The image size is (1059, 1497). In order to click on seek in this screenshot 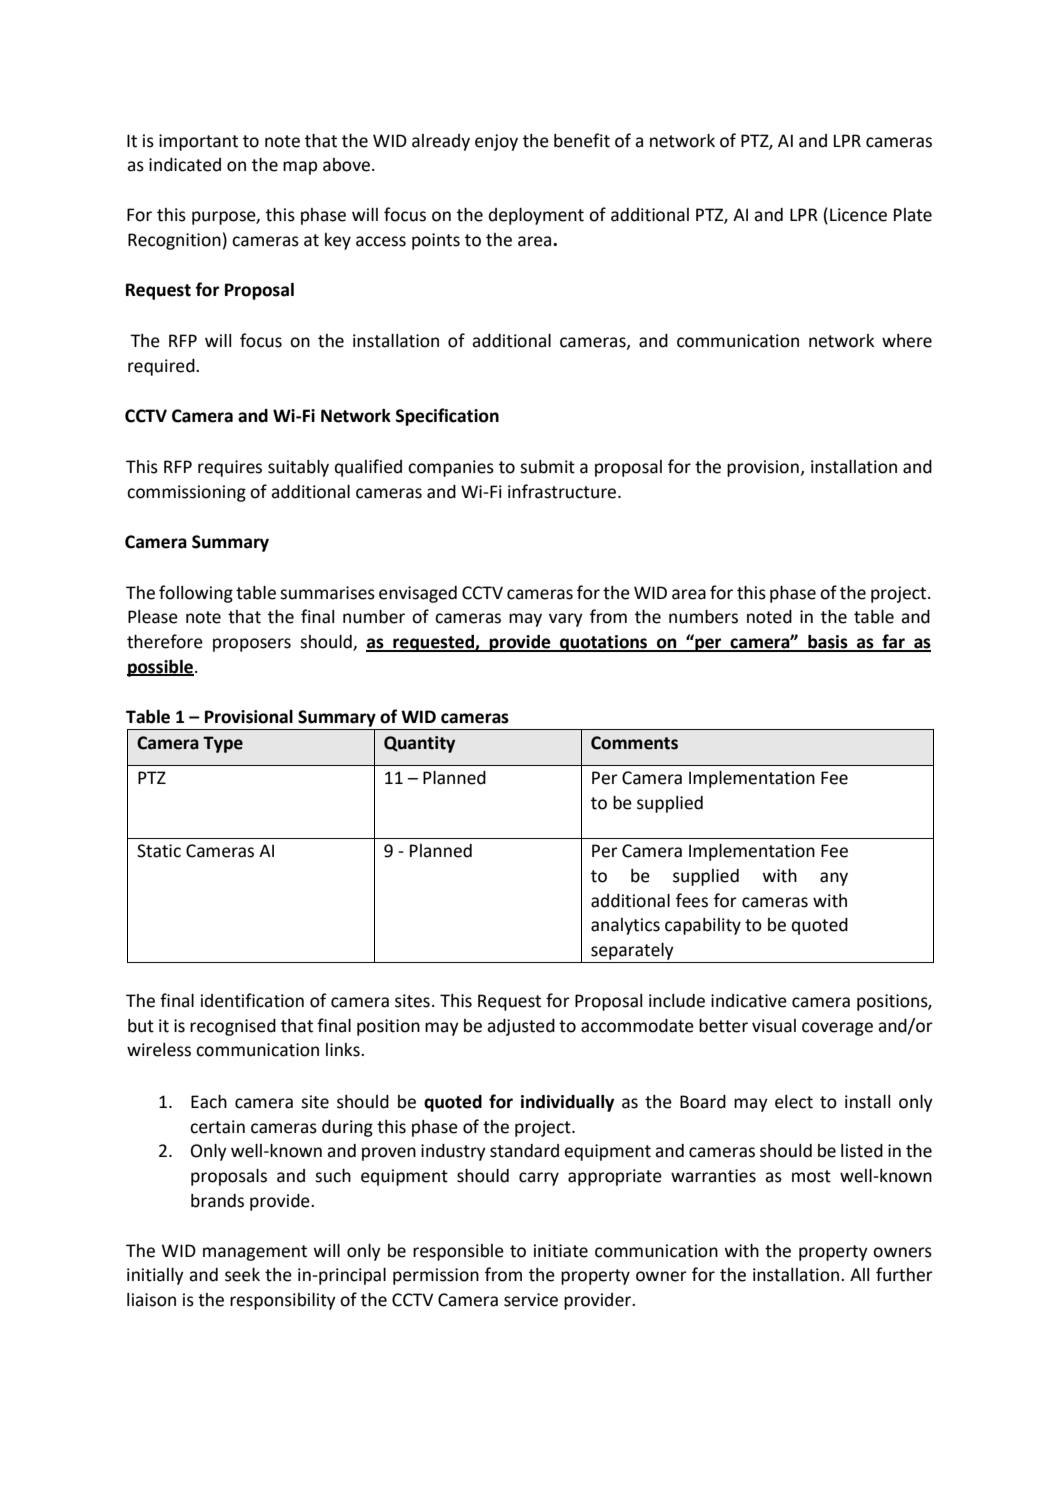, I will do `click(242, 1275)`.
